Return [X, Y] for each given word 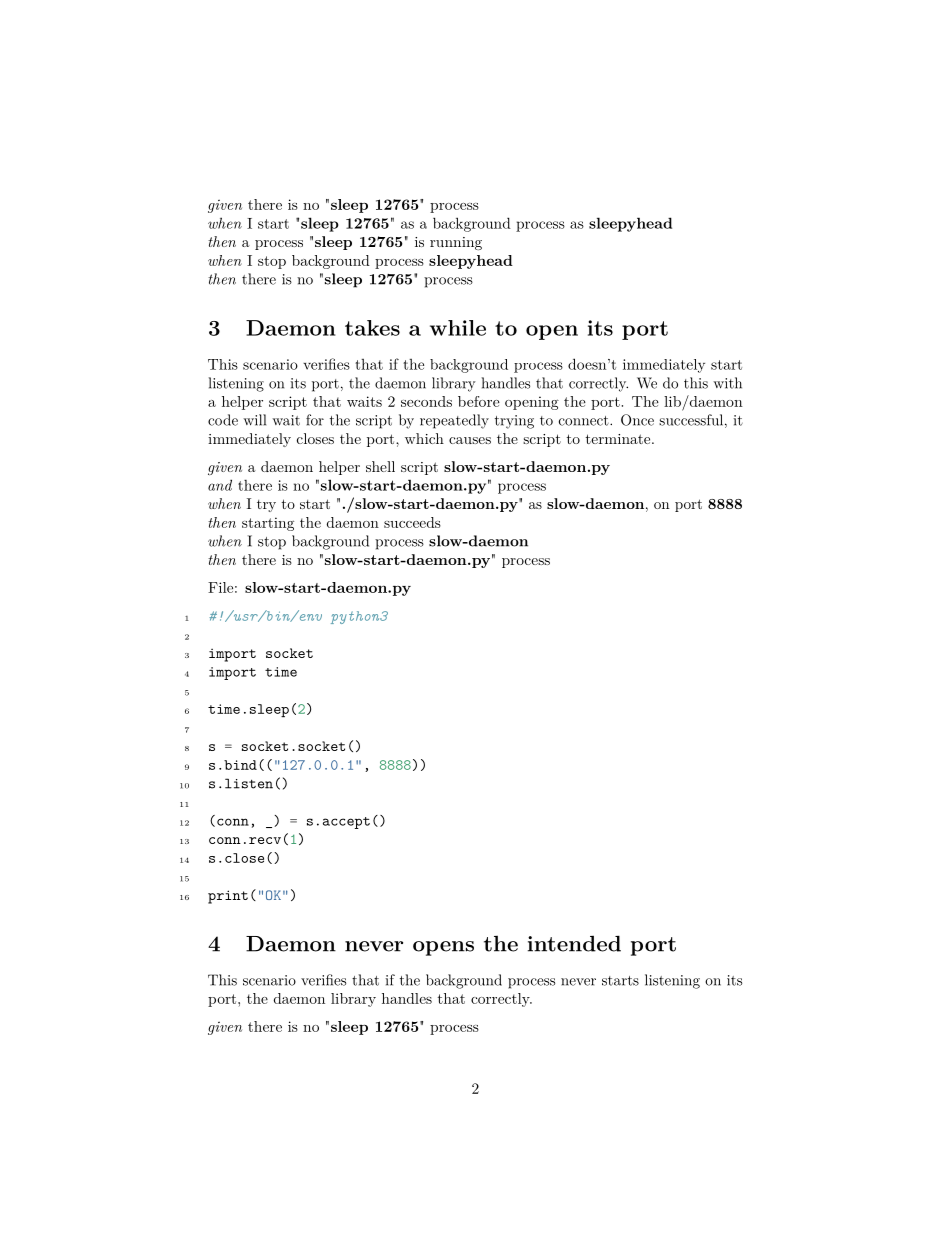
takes [372, 328]
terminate [618, 439]
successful [691, 420]
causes [470, 440]
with [727, 383]
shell [380, 466]
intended [574, 943]
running [456, 243]
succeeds [412, 522]
